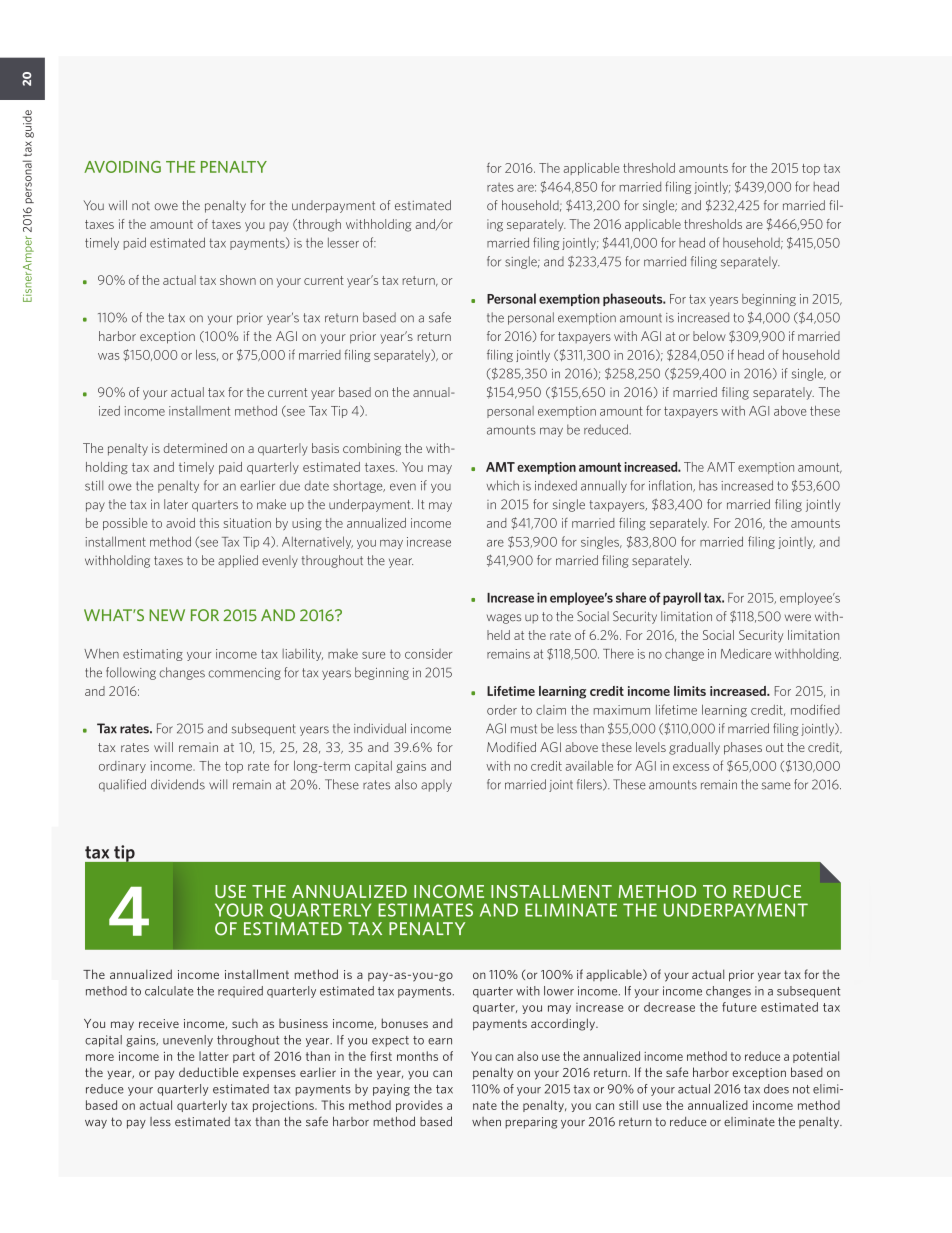 Image resolution: width=952 pixels, height=1233 pixels. Describe the element at coordinates (167, 615) in the document. I see `NEW` at that location.
